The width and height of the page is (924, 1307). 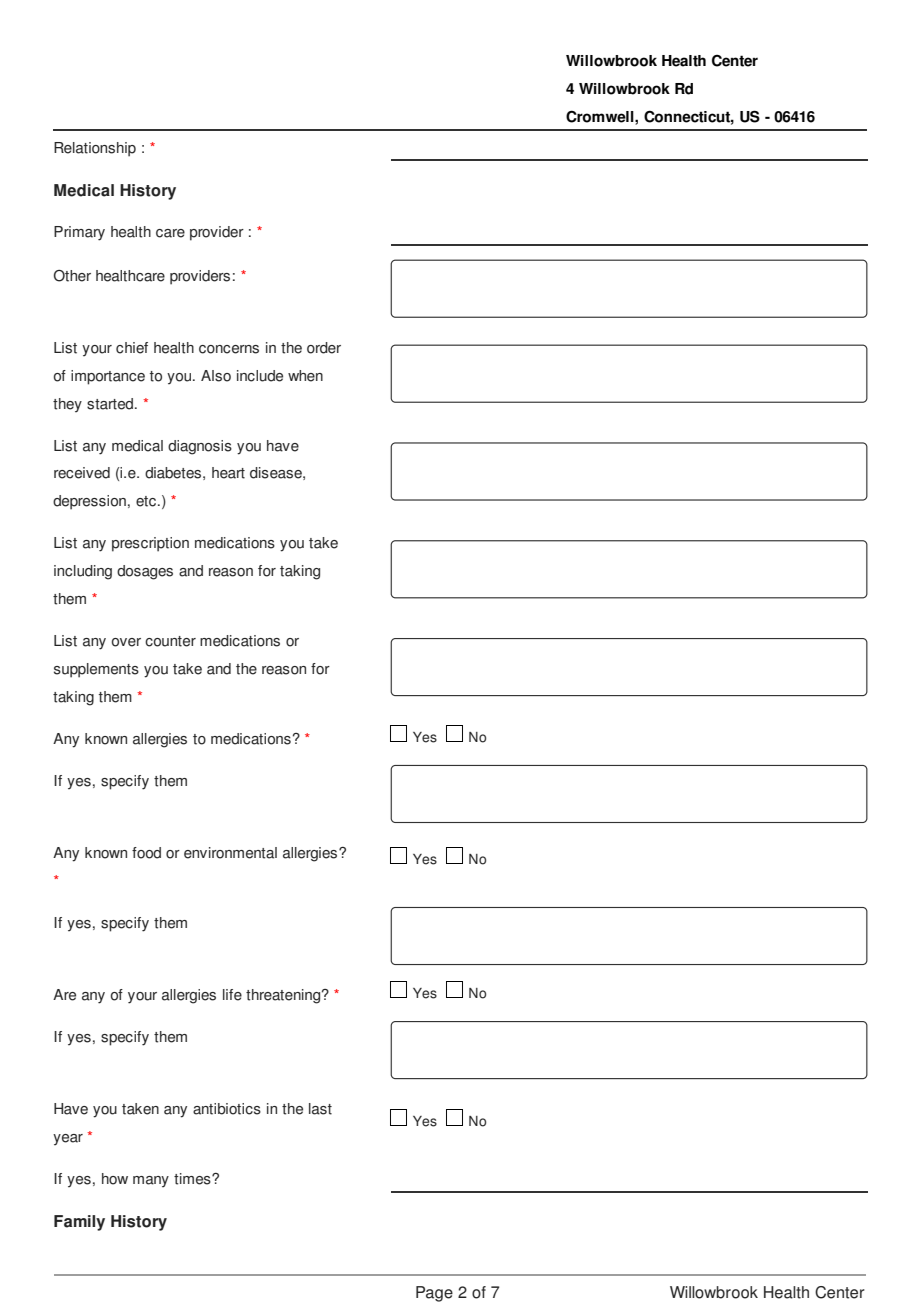 I want to click on when, so click(x=305, y=376).
